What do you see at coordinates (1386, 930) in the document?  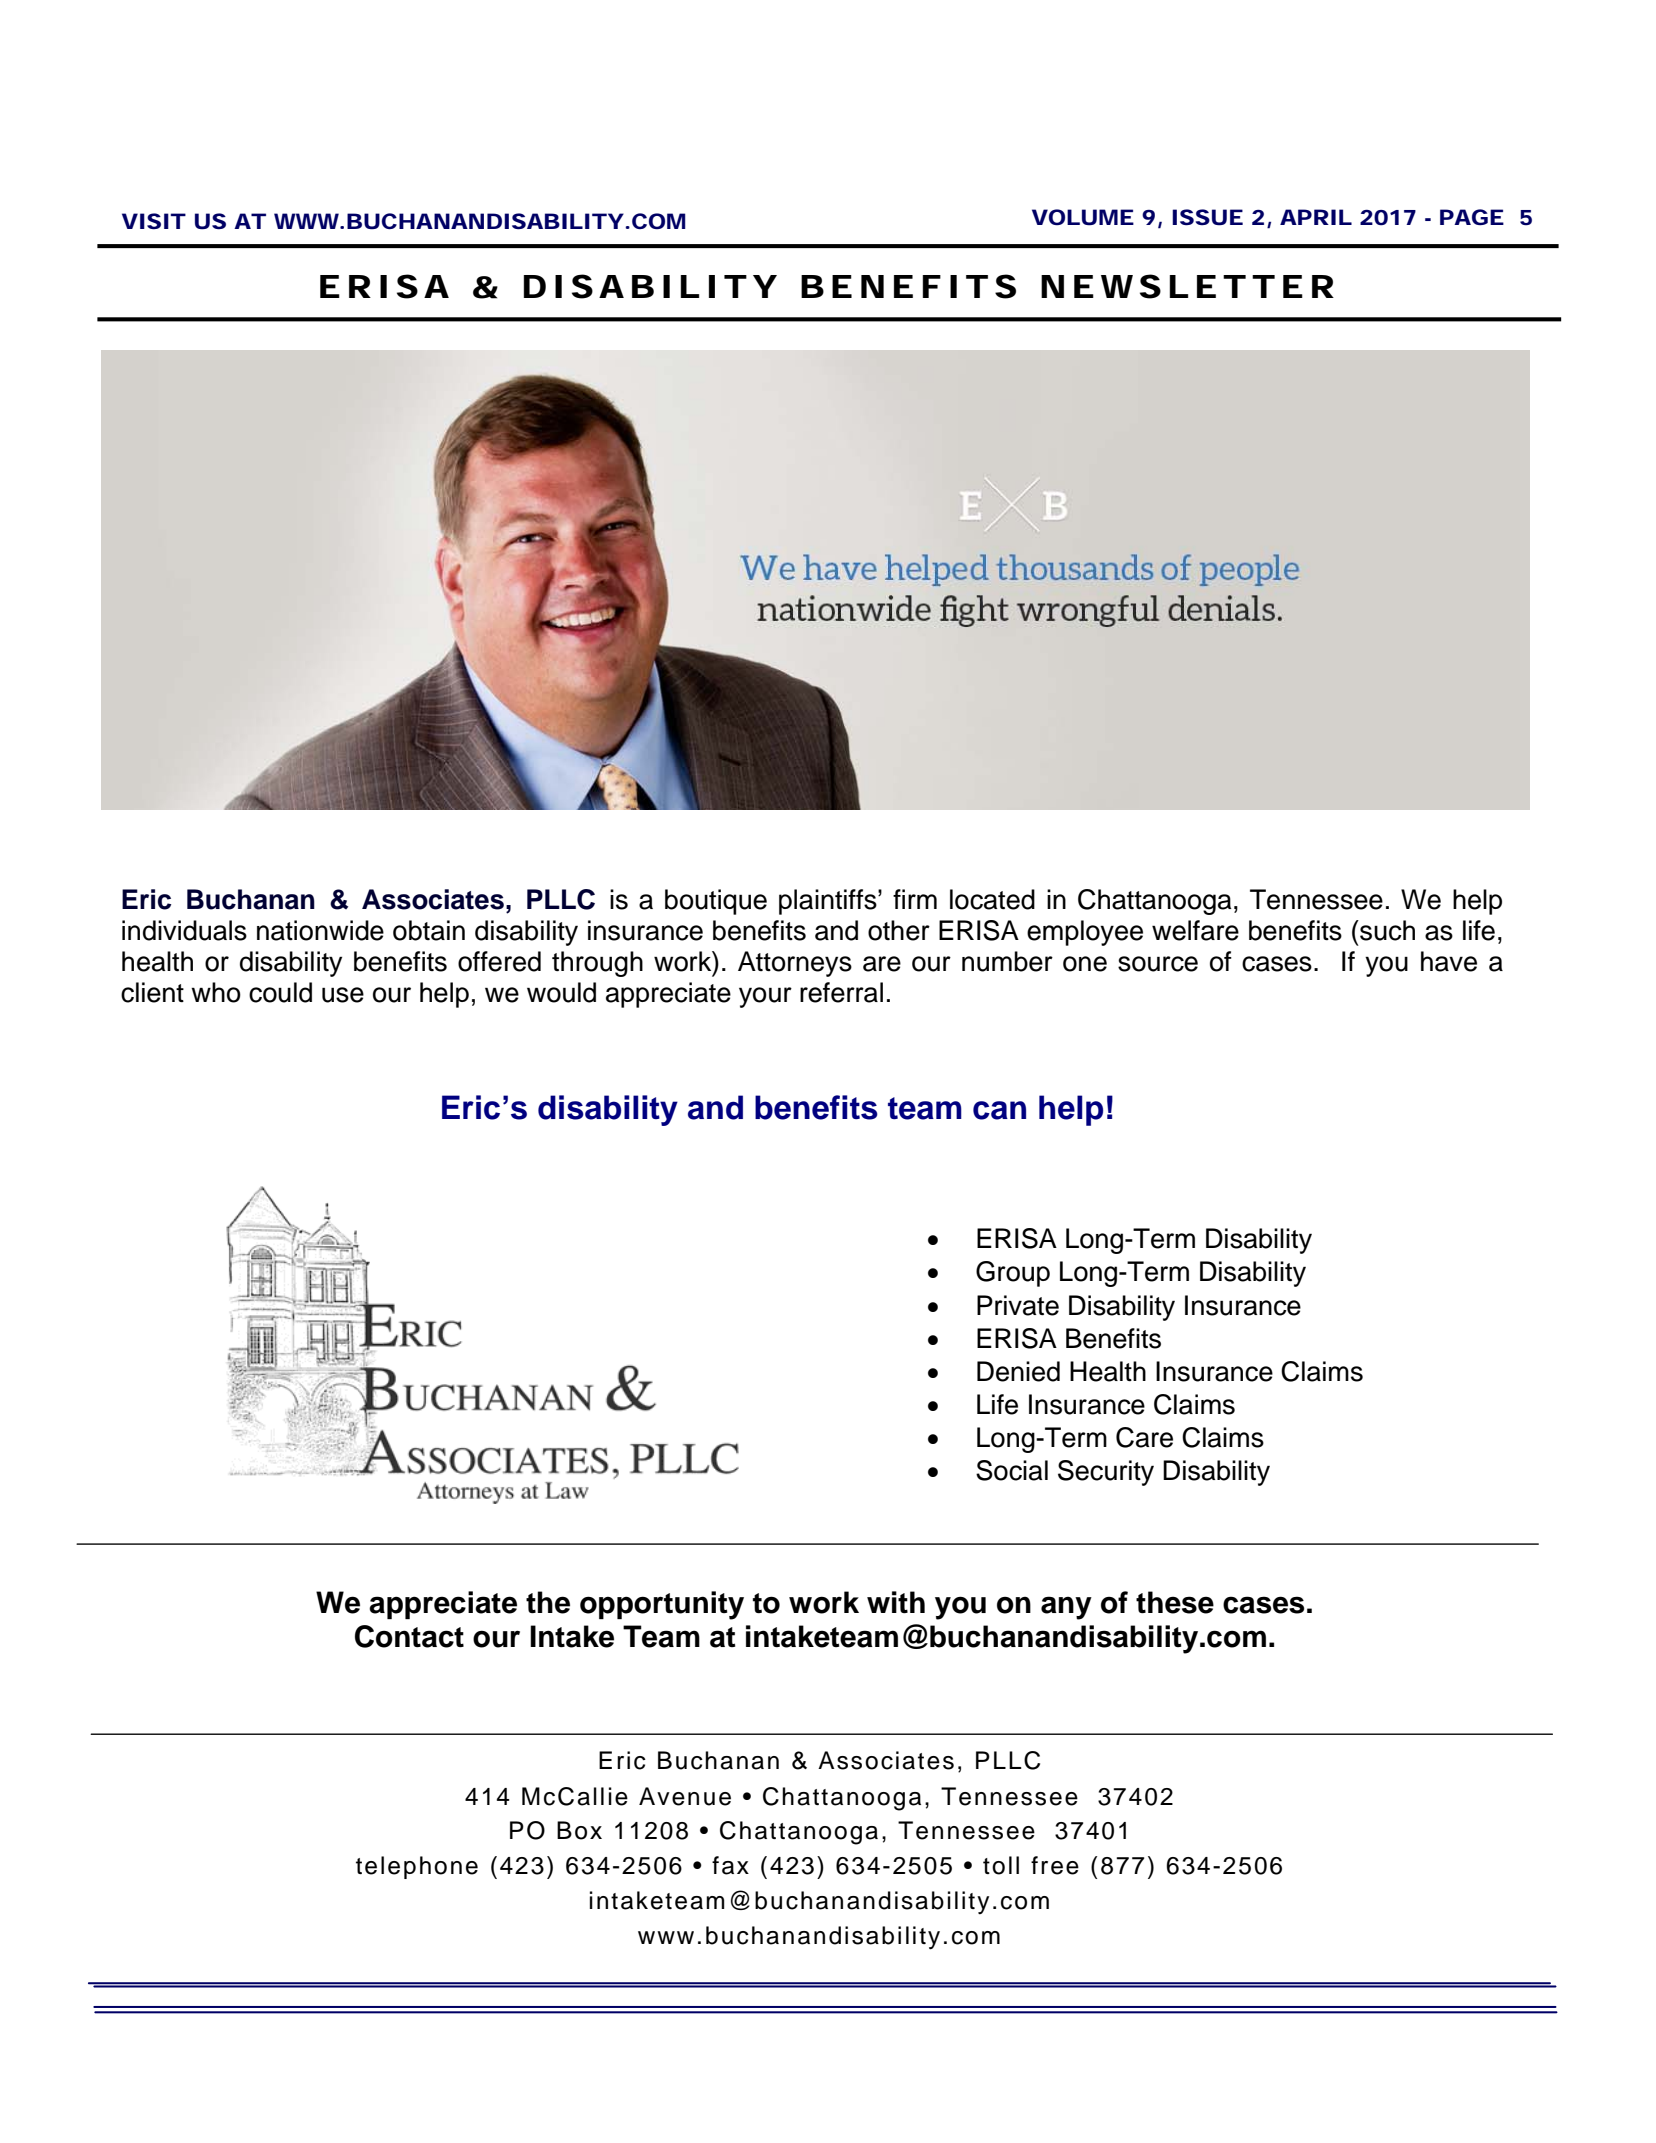 I see `such` at bounding box center [1386, 930].
